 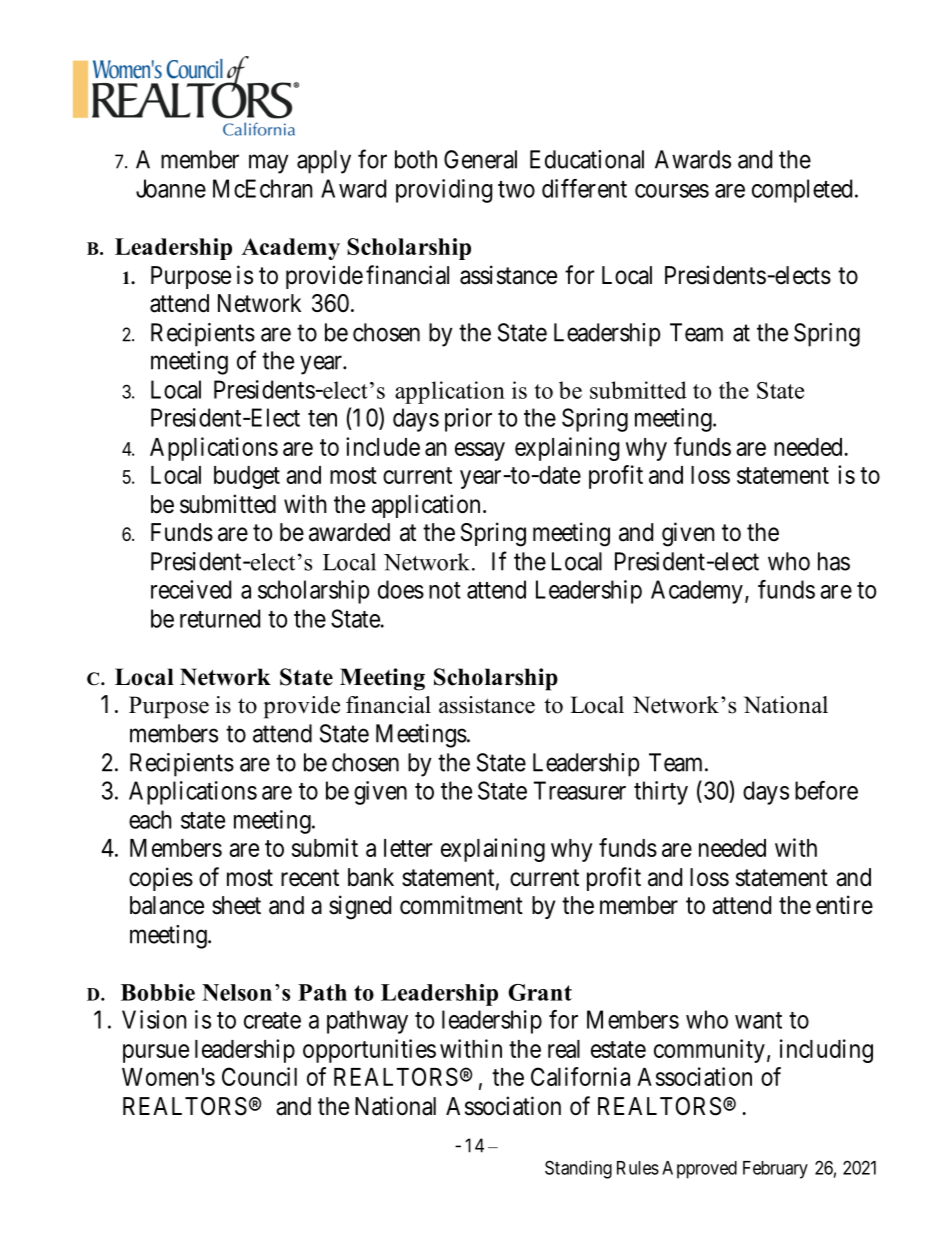 I want to click on returned, so click(x=220, y=618).
